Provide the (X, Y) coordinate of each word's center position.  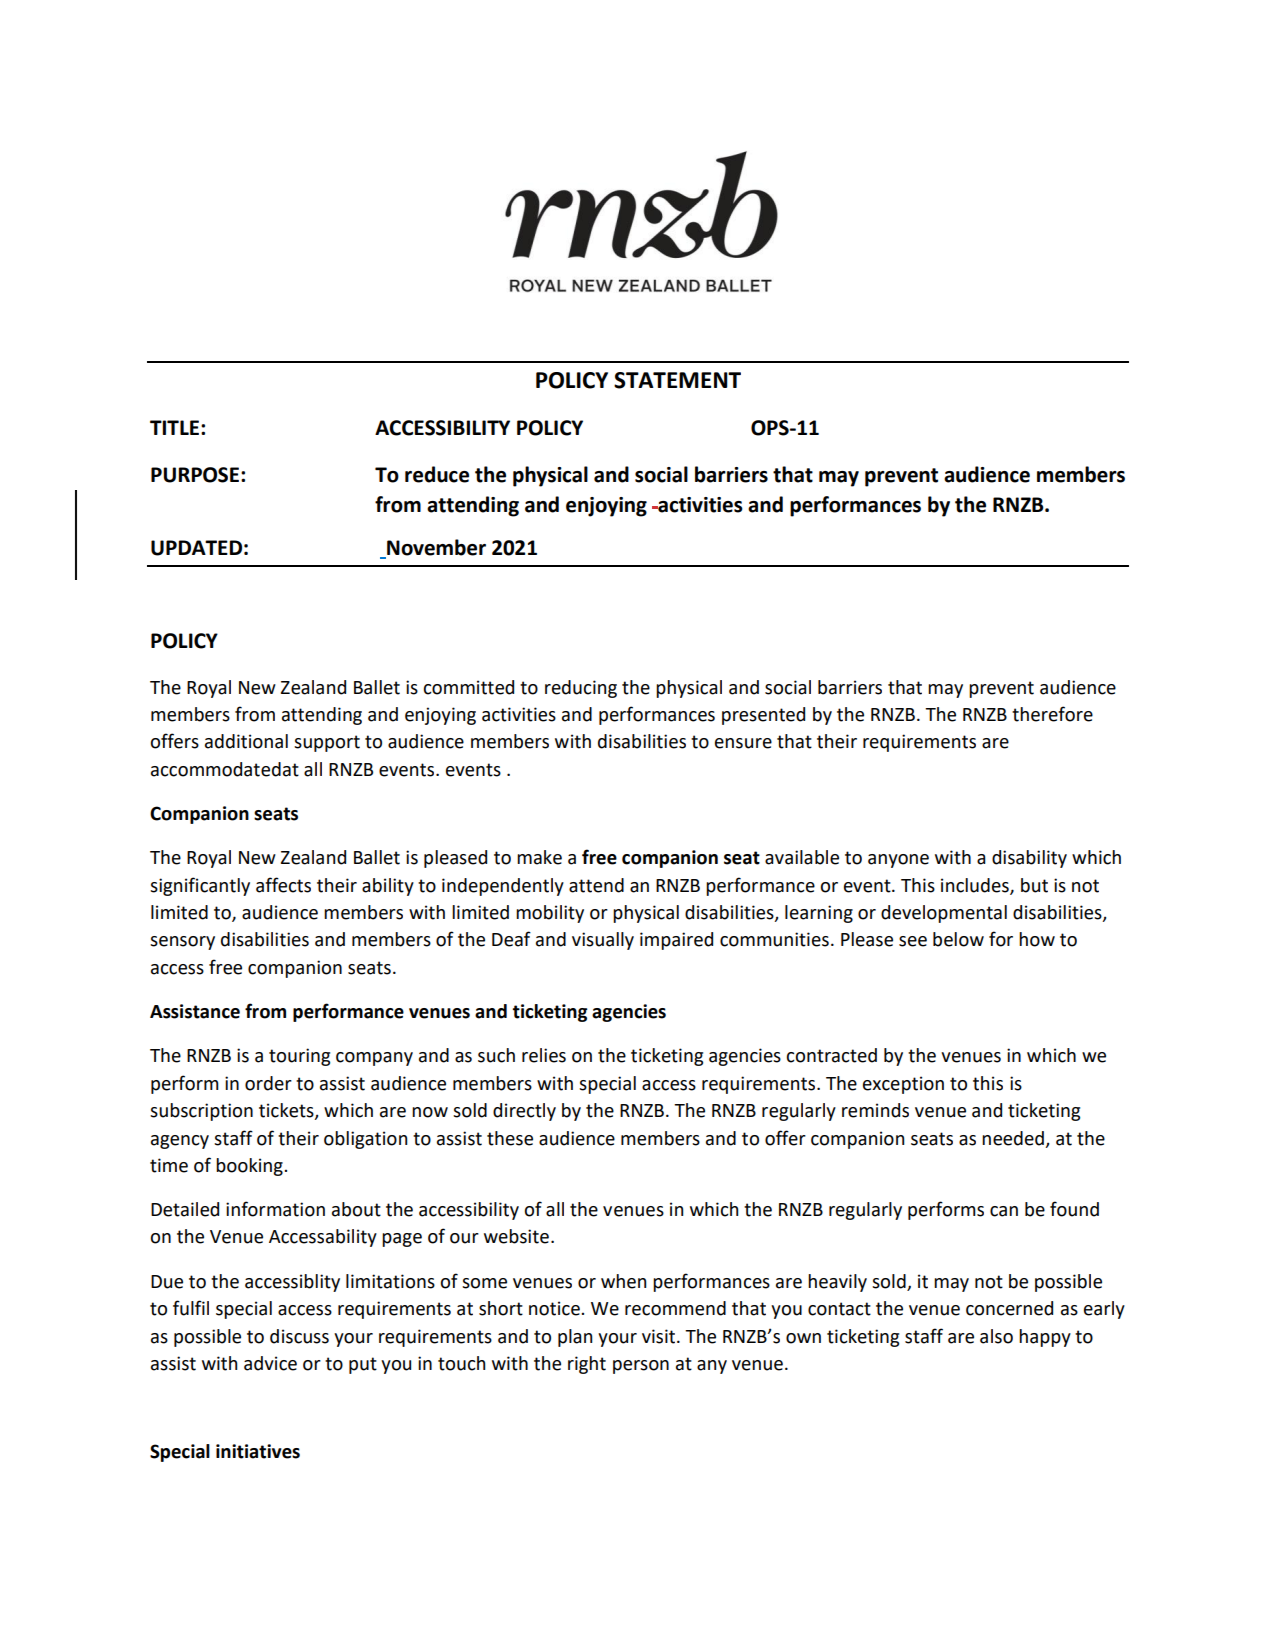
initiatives (258, 1451)
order (268, 1083)
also (996, 1336)
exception (903, 1085)
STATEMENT (677, 380)
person (641, 1367)
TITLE (176, 427)
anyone (898, 861)
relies (544, 1055)
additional (246, 741)
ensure (743, 743)
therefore (1052, 714)
